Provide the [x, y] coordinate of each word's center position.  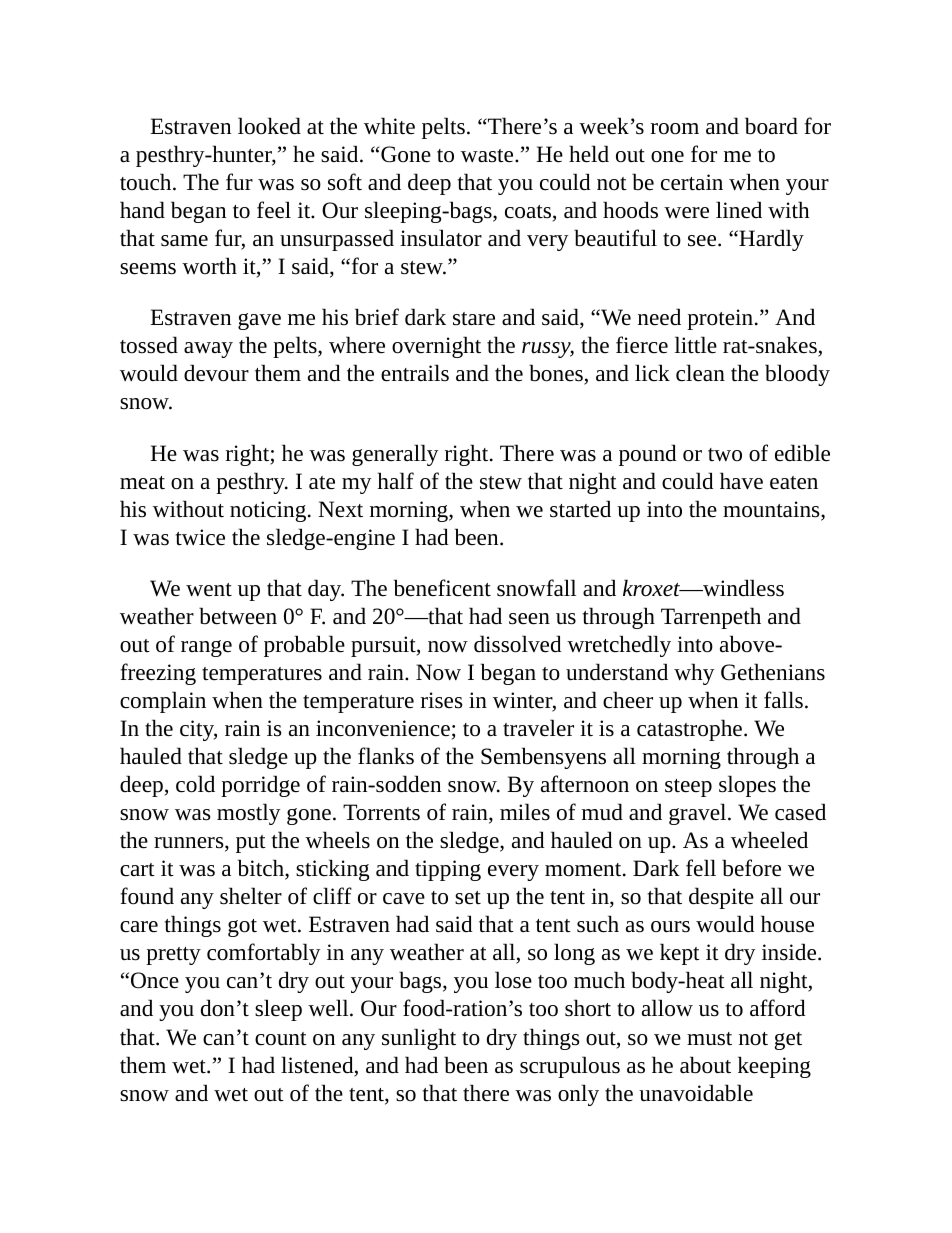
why [694, 674]
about [705, 1065]
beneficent [442, 588]
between [238, 616]
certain [692, 182]
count [281, 1039]
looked [269, 126]
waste [488, 156]
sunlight [419, 1039]
